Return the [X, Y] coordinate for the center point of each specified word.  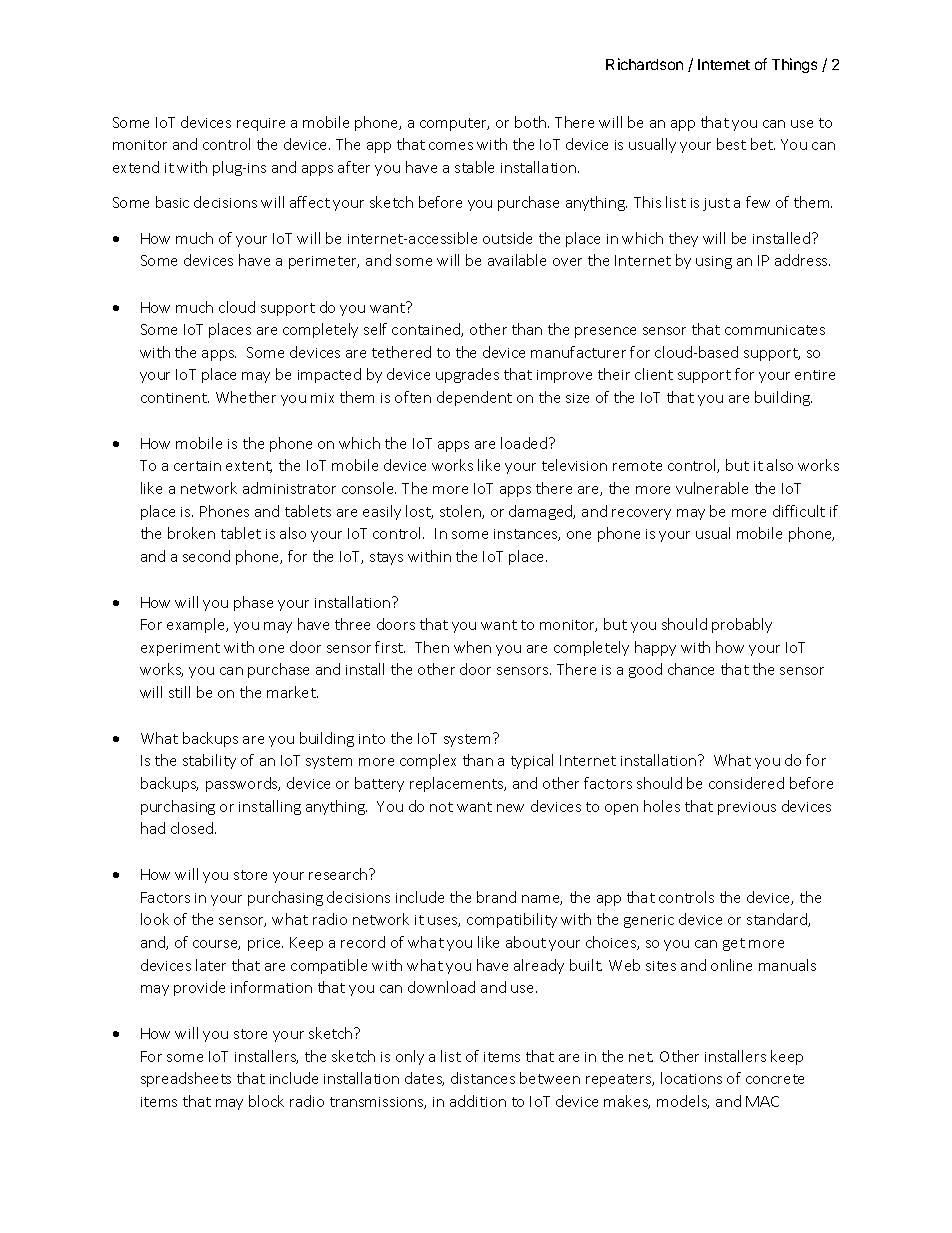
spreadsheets [186, 1079]
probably [742, 625]
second [206, 556]
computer [454, 124]
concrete [775, 1079]
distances [483, 1078]
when [472, 647]
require [261, 124]
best [731, 144]
